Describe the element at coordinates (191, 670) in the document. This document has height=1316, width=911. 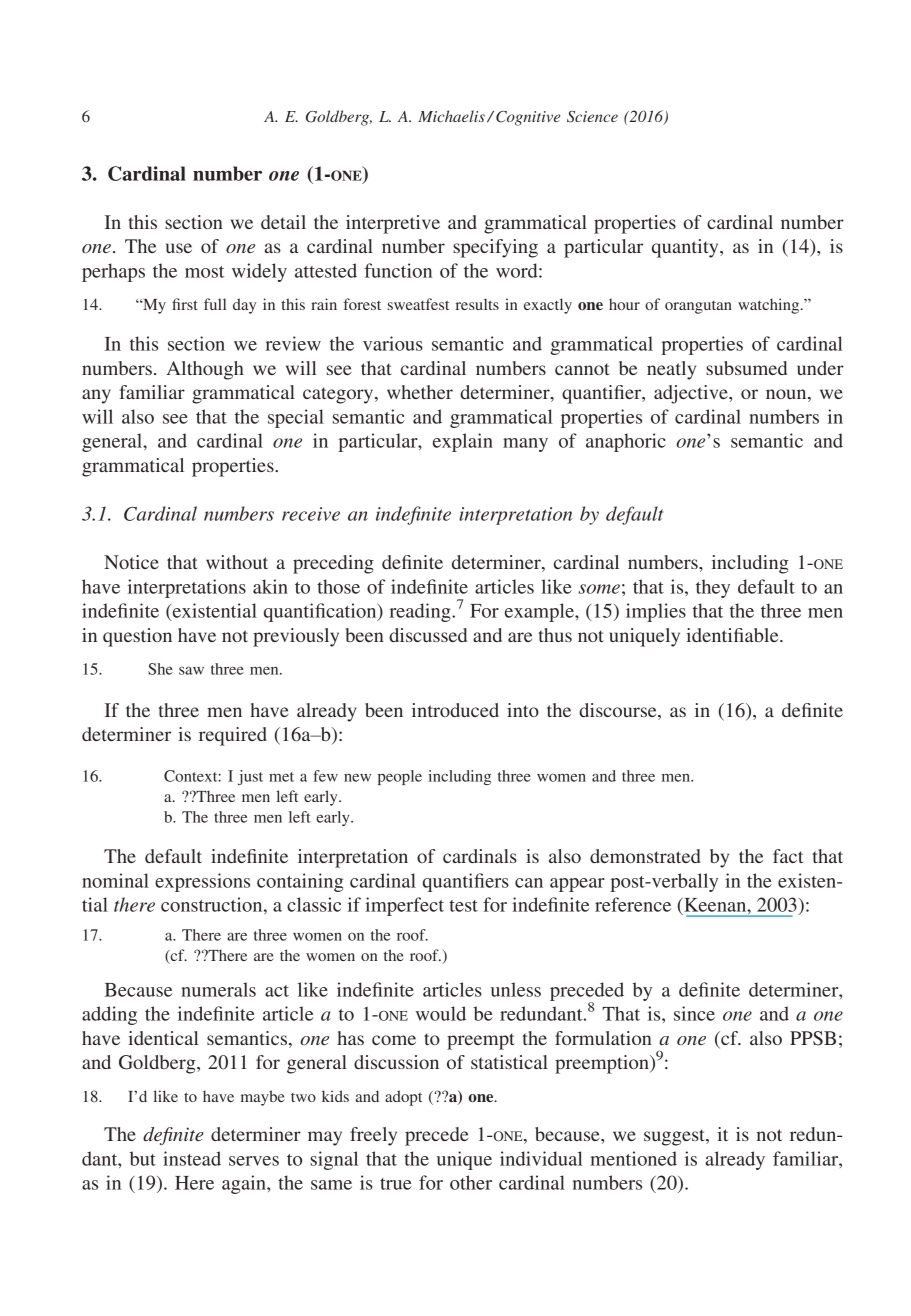
I see `saw` at that location.
